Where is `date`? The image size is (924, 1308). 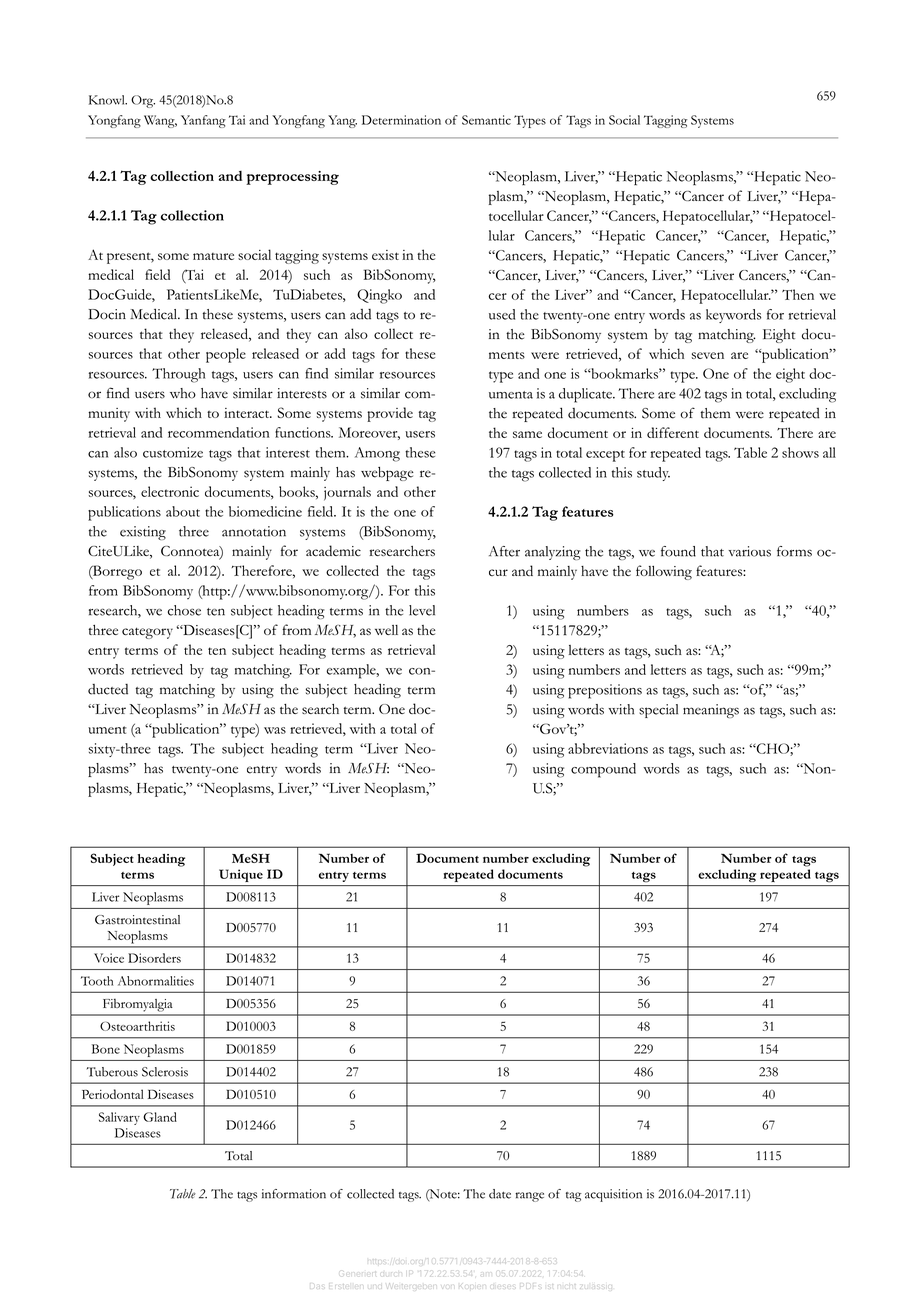 date is located at coordinates (500, 1194).
